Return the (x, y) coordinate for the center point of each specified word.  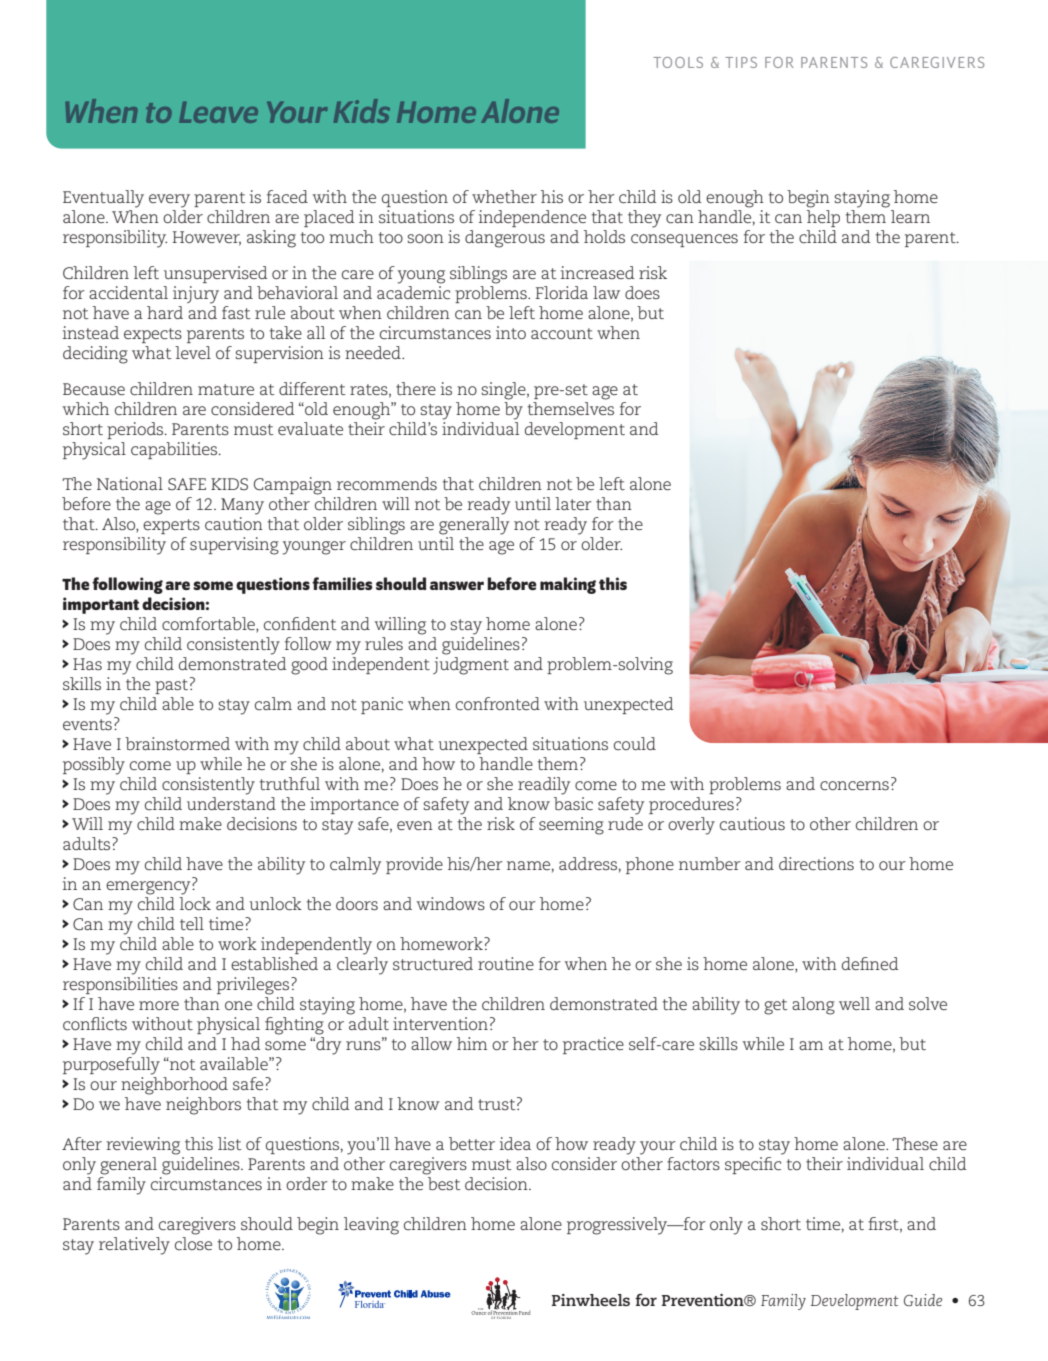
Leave (218, 112)
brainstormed (177, 743)
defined (870, 963)
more (159, 1005)
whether (504, 196)
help (823, 218)
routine (506, 963)
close (193, 1243)
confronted (498, 703)
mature (226, 389)
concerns (854, 785)
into (511, 332)
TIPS (741, 62)
